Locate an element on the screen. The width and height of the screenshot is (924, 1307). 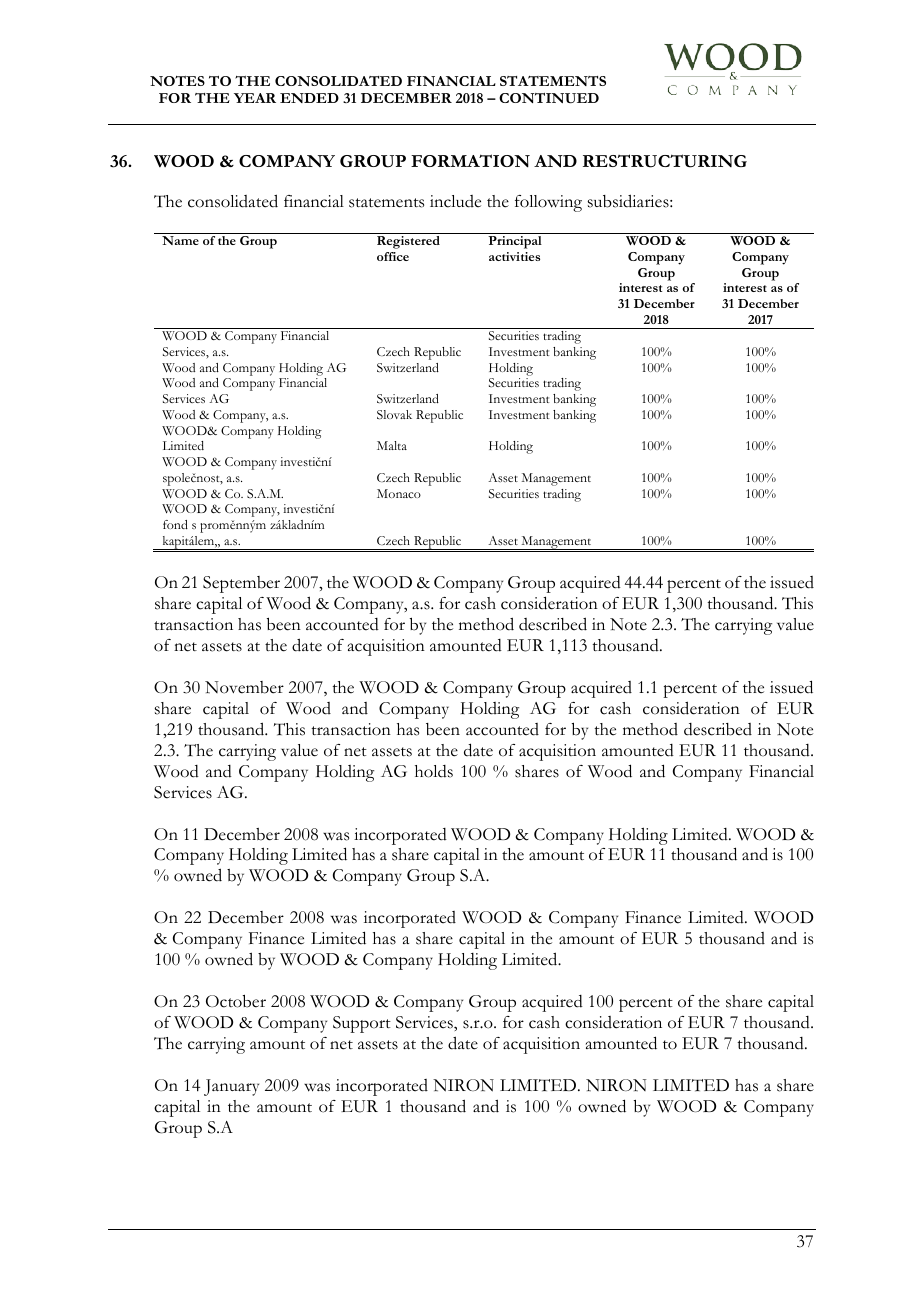
fond is located at coordinates (175, 524).
